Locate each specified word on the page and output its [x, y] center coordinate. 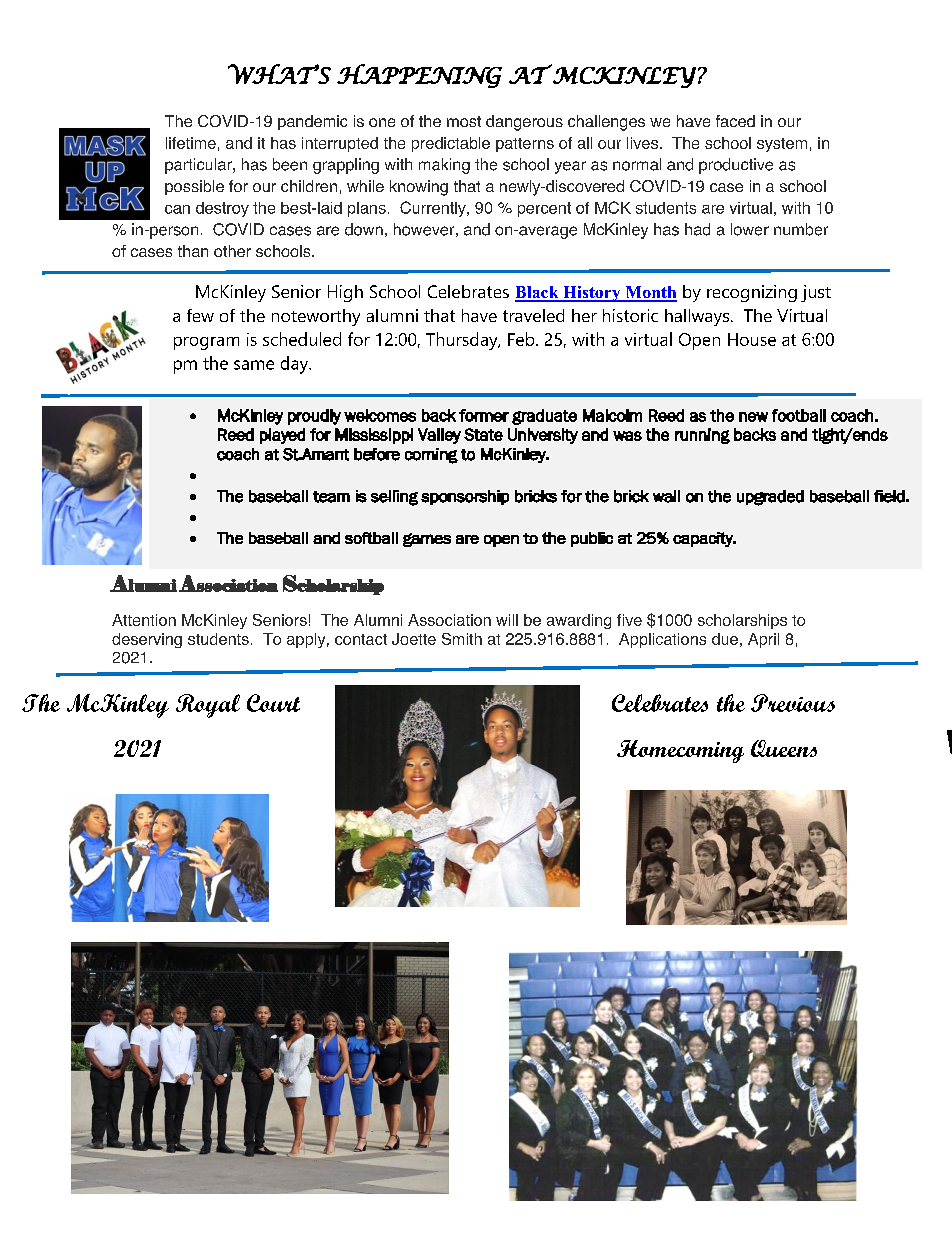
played [282, 436]
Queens [784, 748]
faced [735, 121]
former [484, 415]
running [702, 436]
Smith [462, 639]
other [232, 251]
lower [750, 229]
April [763, 640]
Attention [144, 620]
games [427, 540]
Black [538, 293]
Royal [208, 706]
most [464, 121]
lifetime [191, 143]
